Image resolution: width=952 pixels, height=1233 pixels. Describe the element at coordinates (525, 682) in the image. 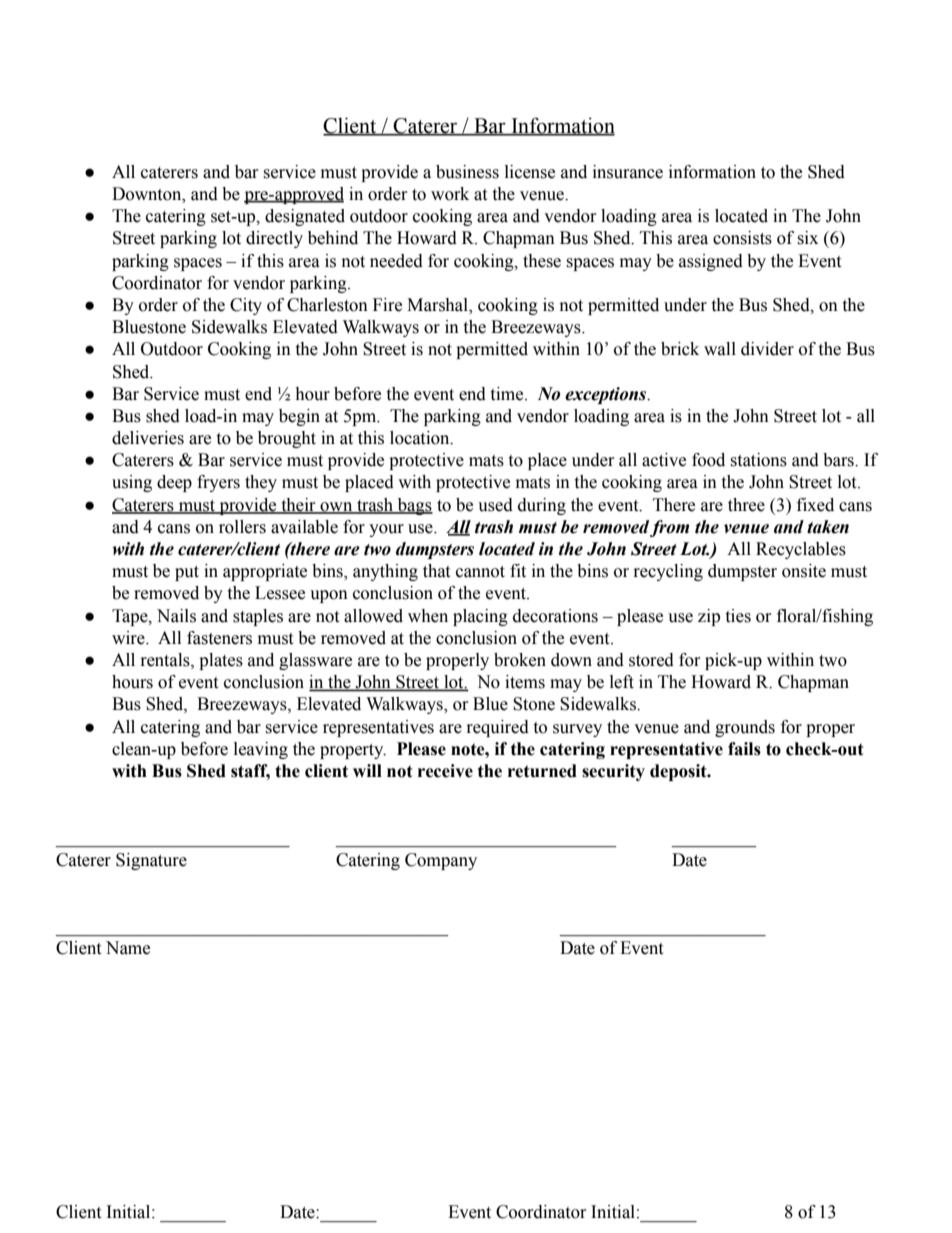

I see `items` at that location.
